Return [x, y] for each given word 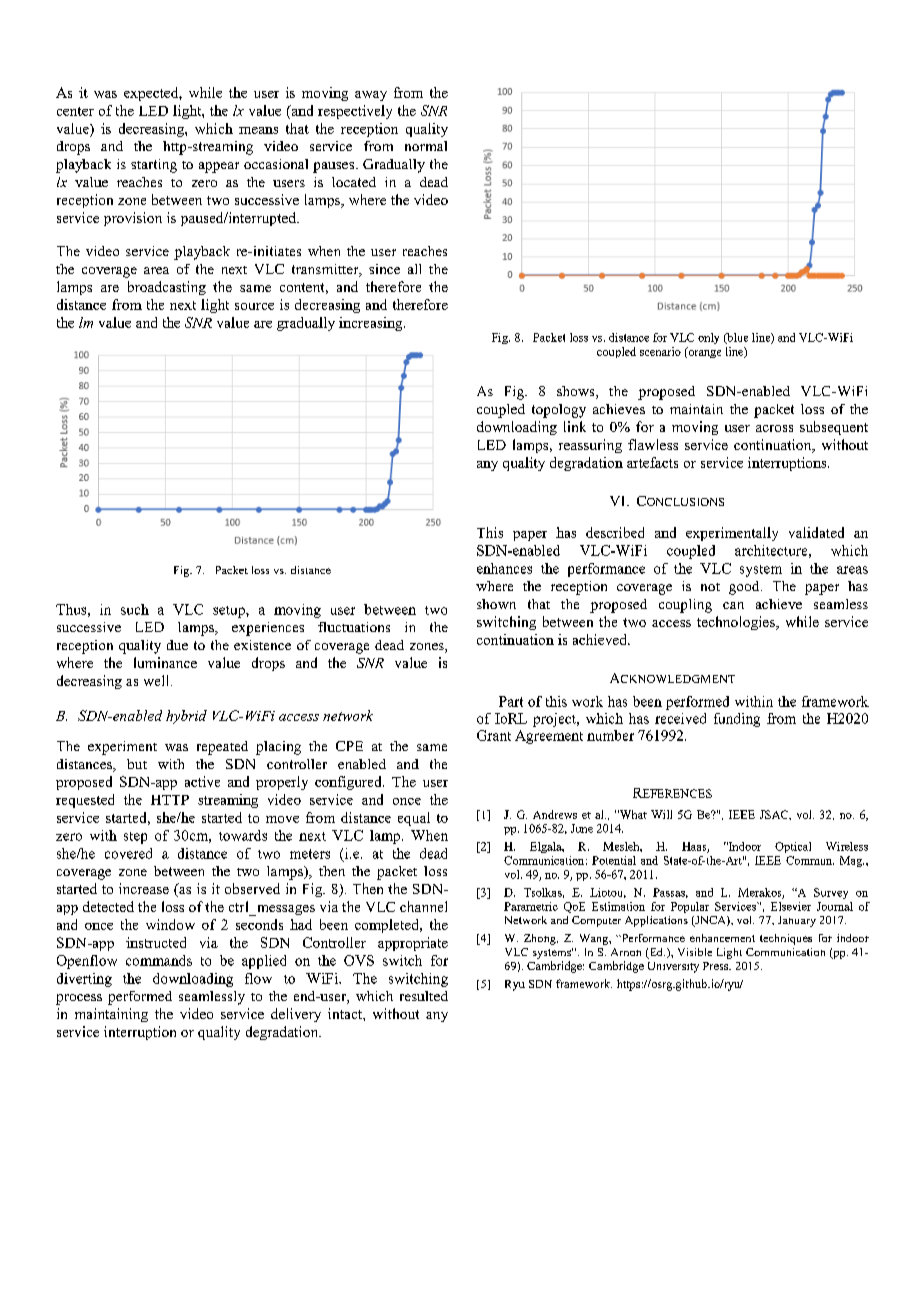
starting [154, 166]
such [135, 609]
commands [159, 960]
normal [426, 146]
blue [736, 338]
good [745, 588]
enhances [504, 568]
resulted [424, 996]
